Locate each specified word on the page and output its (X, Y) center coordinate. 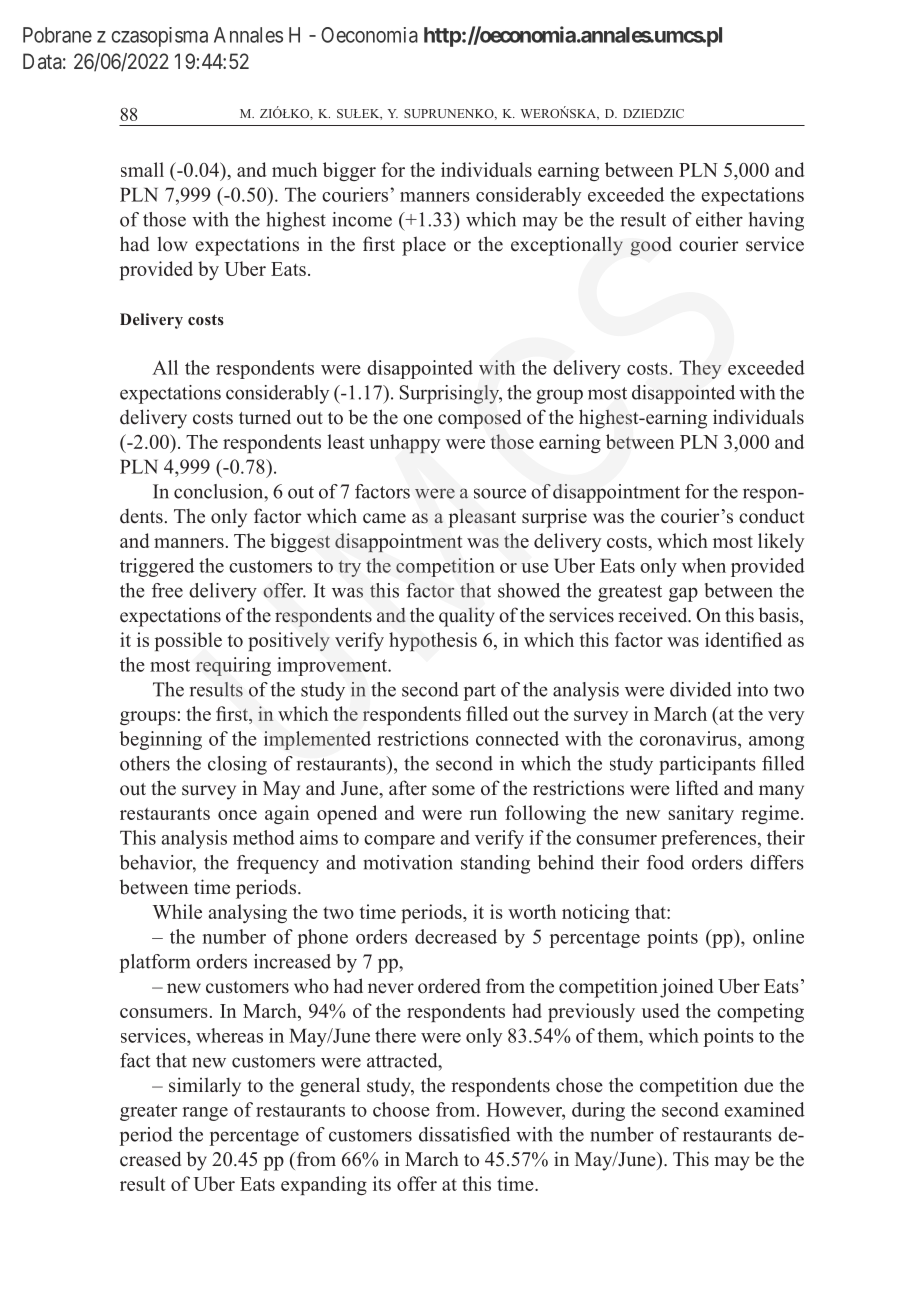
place (424, 246)
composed (479, 419)
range (205, 1114)
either (719, 219)
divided (701, 689)
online (778, 936)
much (294, 169)
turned (265, 417)
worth (532, 911)
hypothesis (433, 641)
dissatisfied (464, 1134)
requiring (233, 666)
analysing (247, 913)
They (700, 369)
